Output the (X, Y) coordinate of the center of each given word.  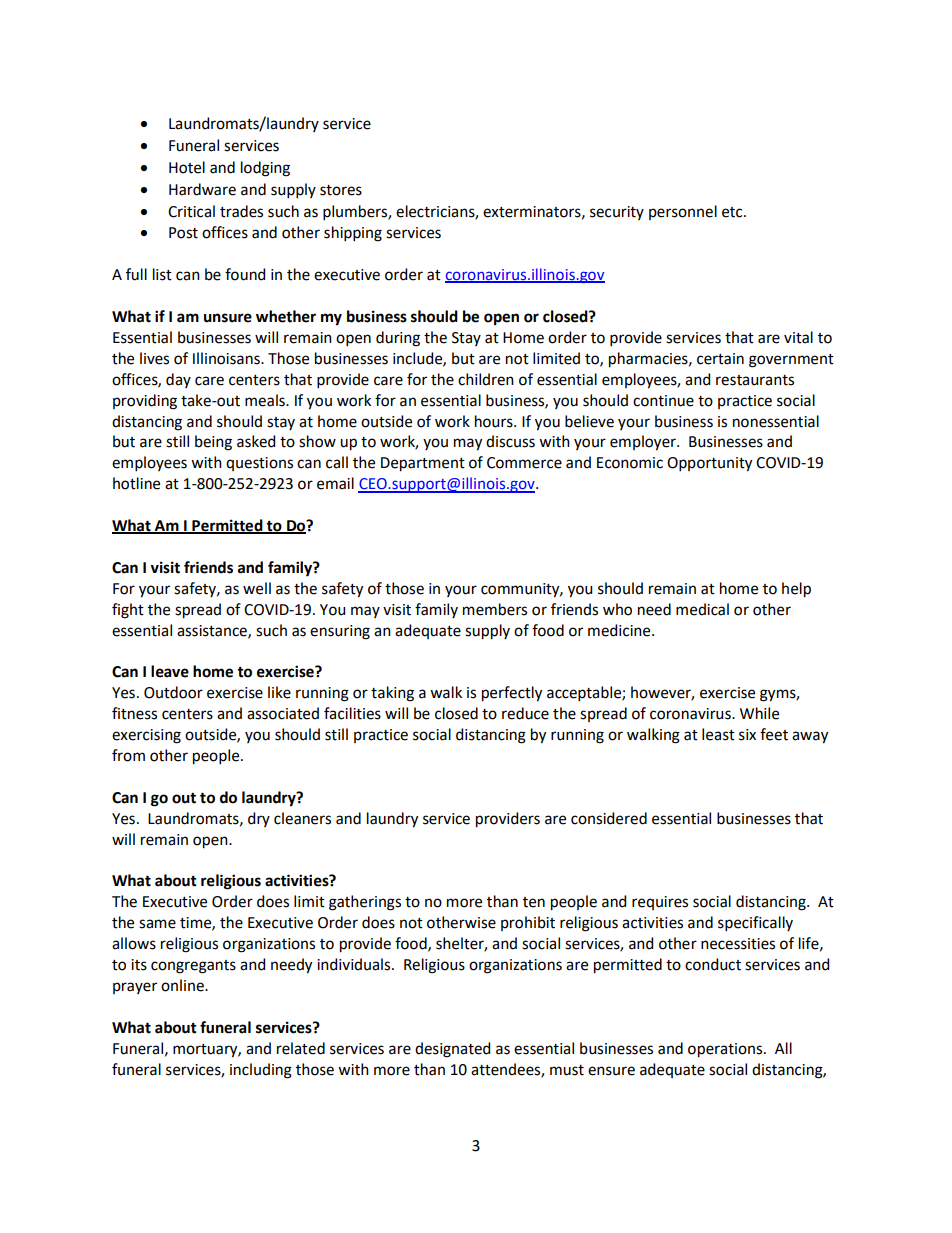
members (495, 609)
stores (341, 190)
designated (452, 1050)
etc (733, 212)
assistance (213, 631)
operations (726, 1050)
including (261, 1071)
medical (702, 609)
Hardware (202, 189)
